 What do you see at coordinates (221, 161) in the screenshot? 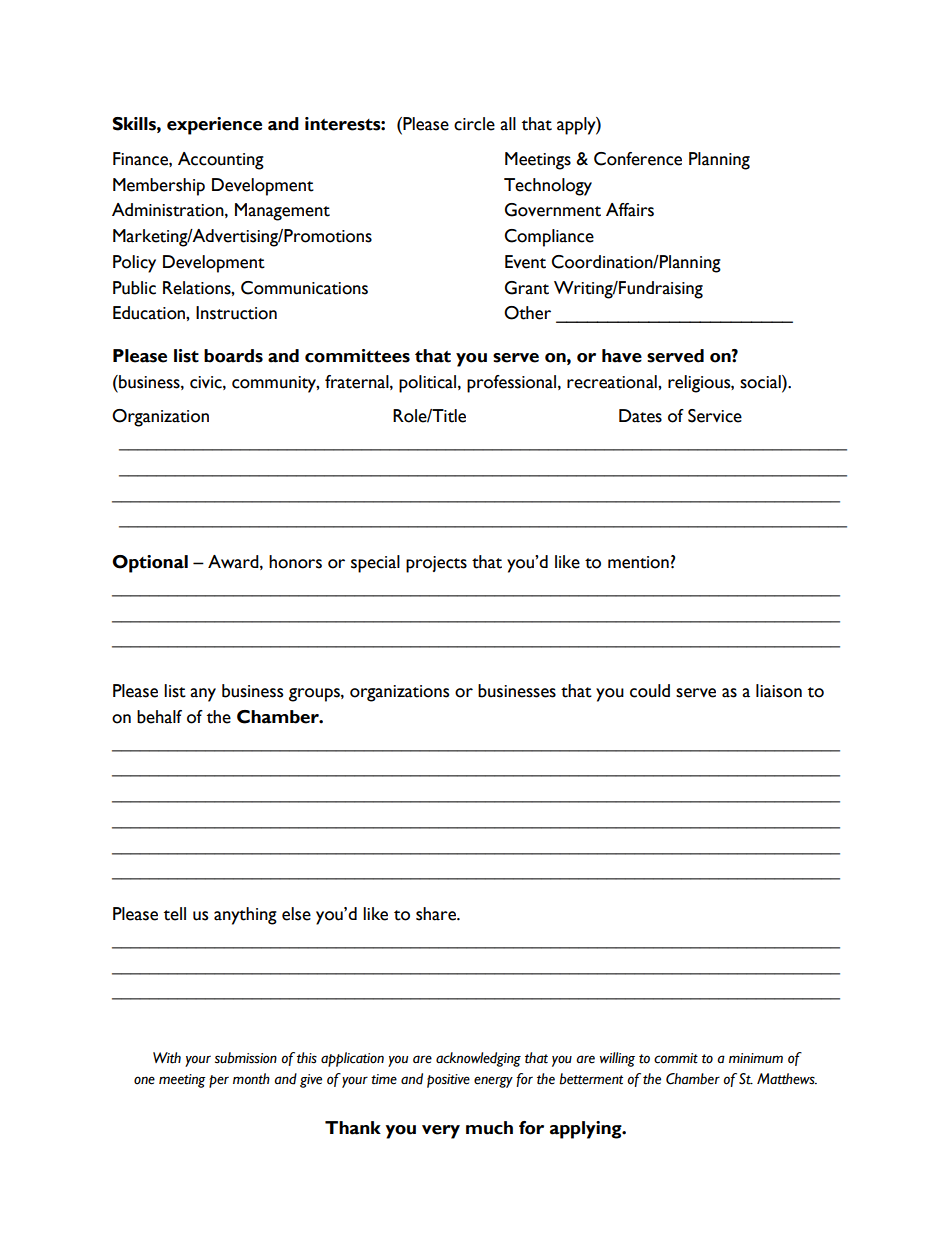
I see `Accounting` at bounding box center [221, 161].
